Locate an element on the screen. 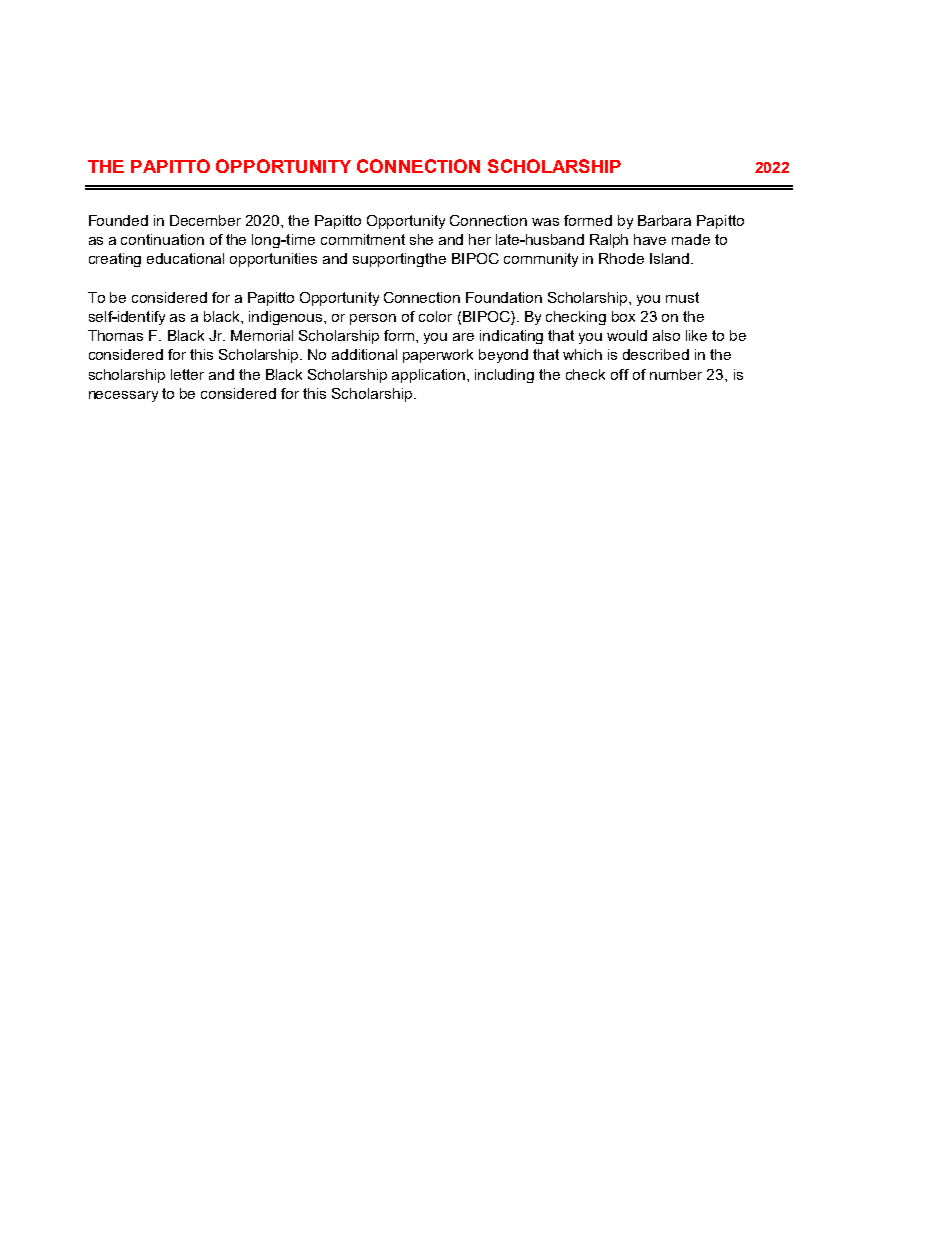 This screenshot has height=1233, width=952. Rhode is located at coordinates (621, 258).
